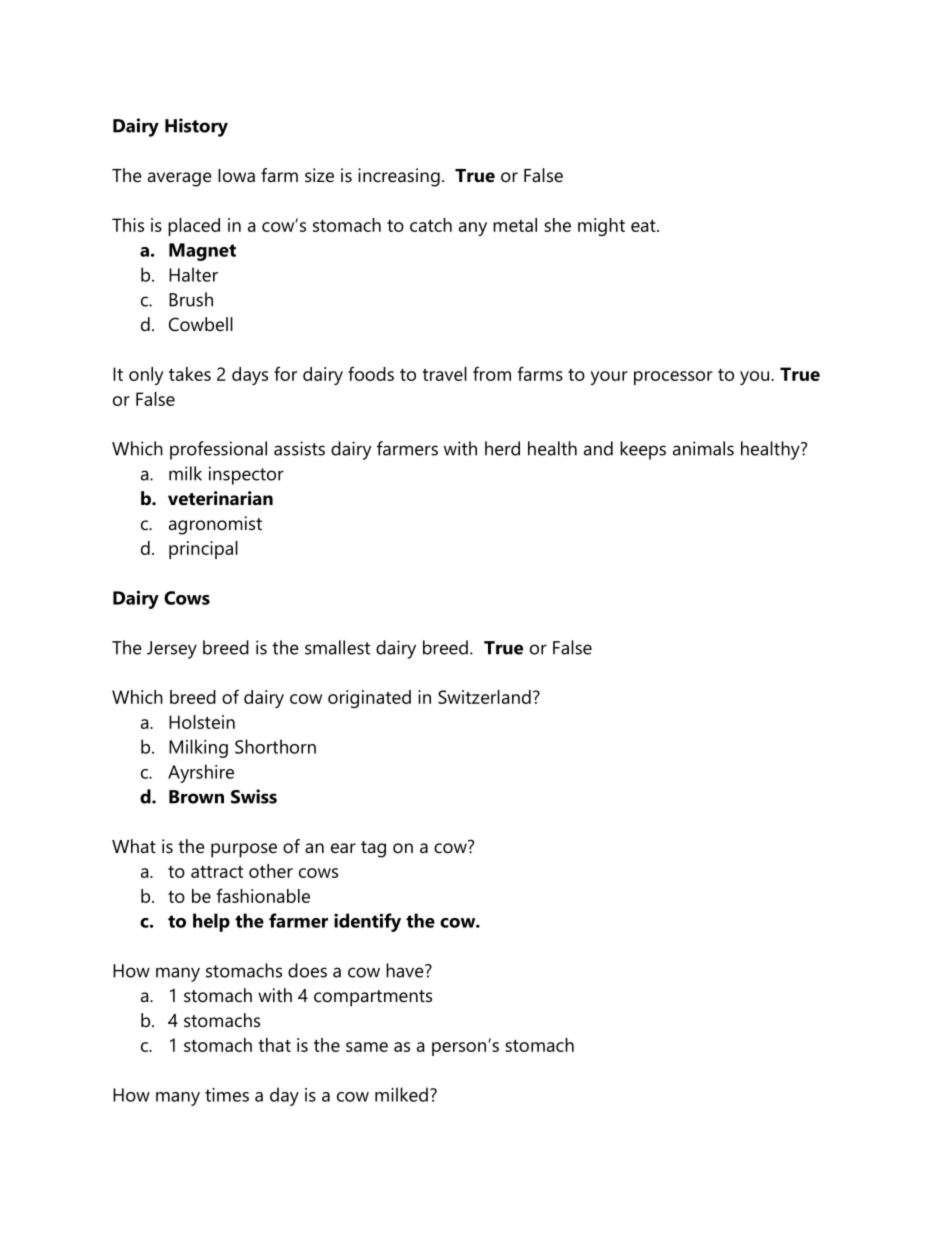 The height and width of the image is (1233, 952). What do you see at coordinates (367, 1047) in the image?
I see `same` at bounding box center [367, 1047].
